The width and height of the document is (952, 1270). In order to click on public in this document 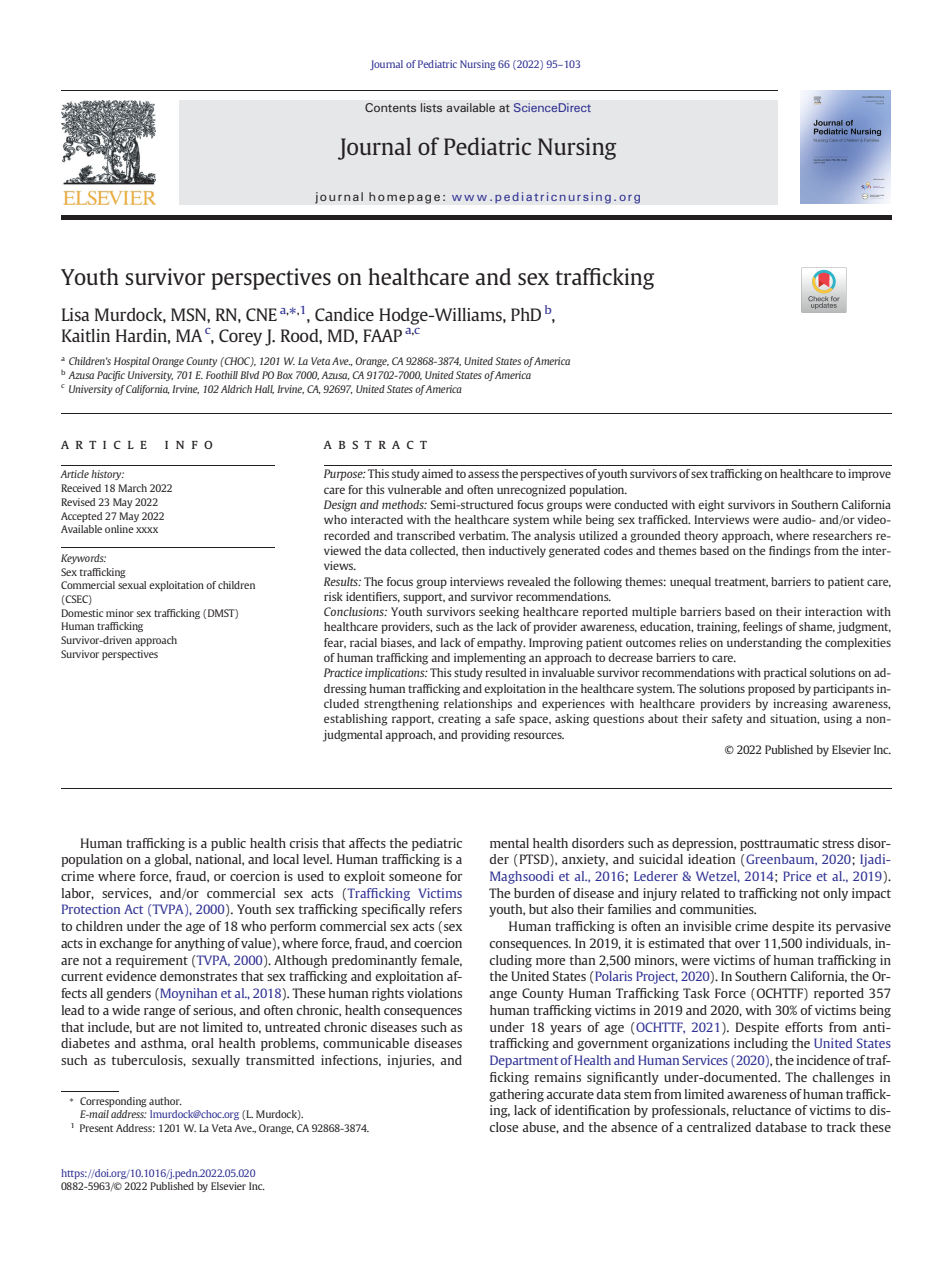, I will do `click(228, 844)`.
